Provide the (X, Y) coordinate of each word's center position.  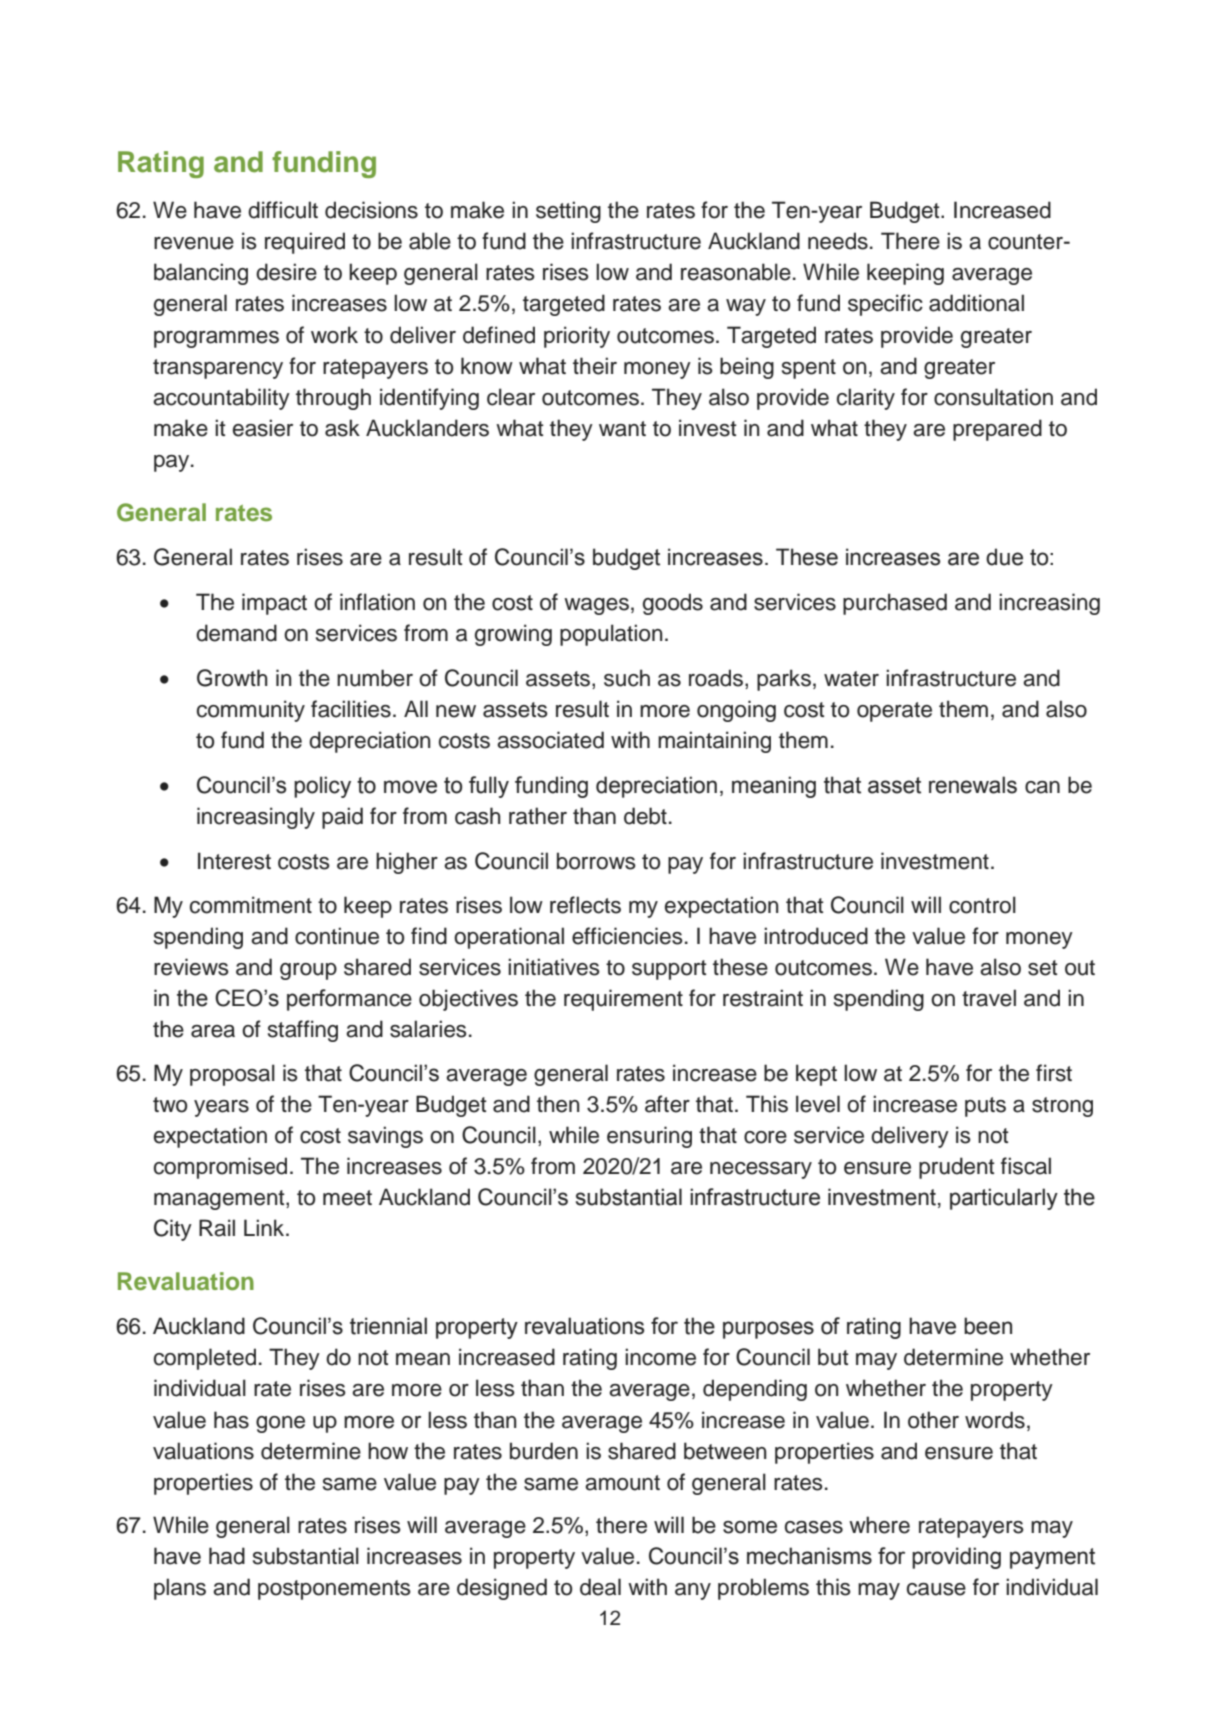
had (227, 1556)
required (305, 243)
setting (568, 212)
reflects (585, 905)
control (982, 905)
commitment (251, 905)
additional (976, 303)
